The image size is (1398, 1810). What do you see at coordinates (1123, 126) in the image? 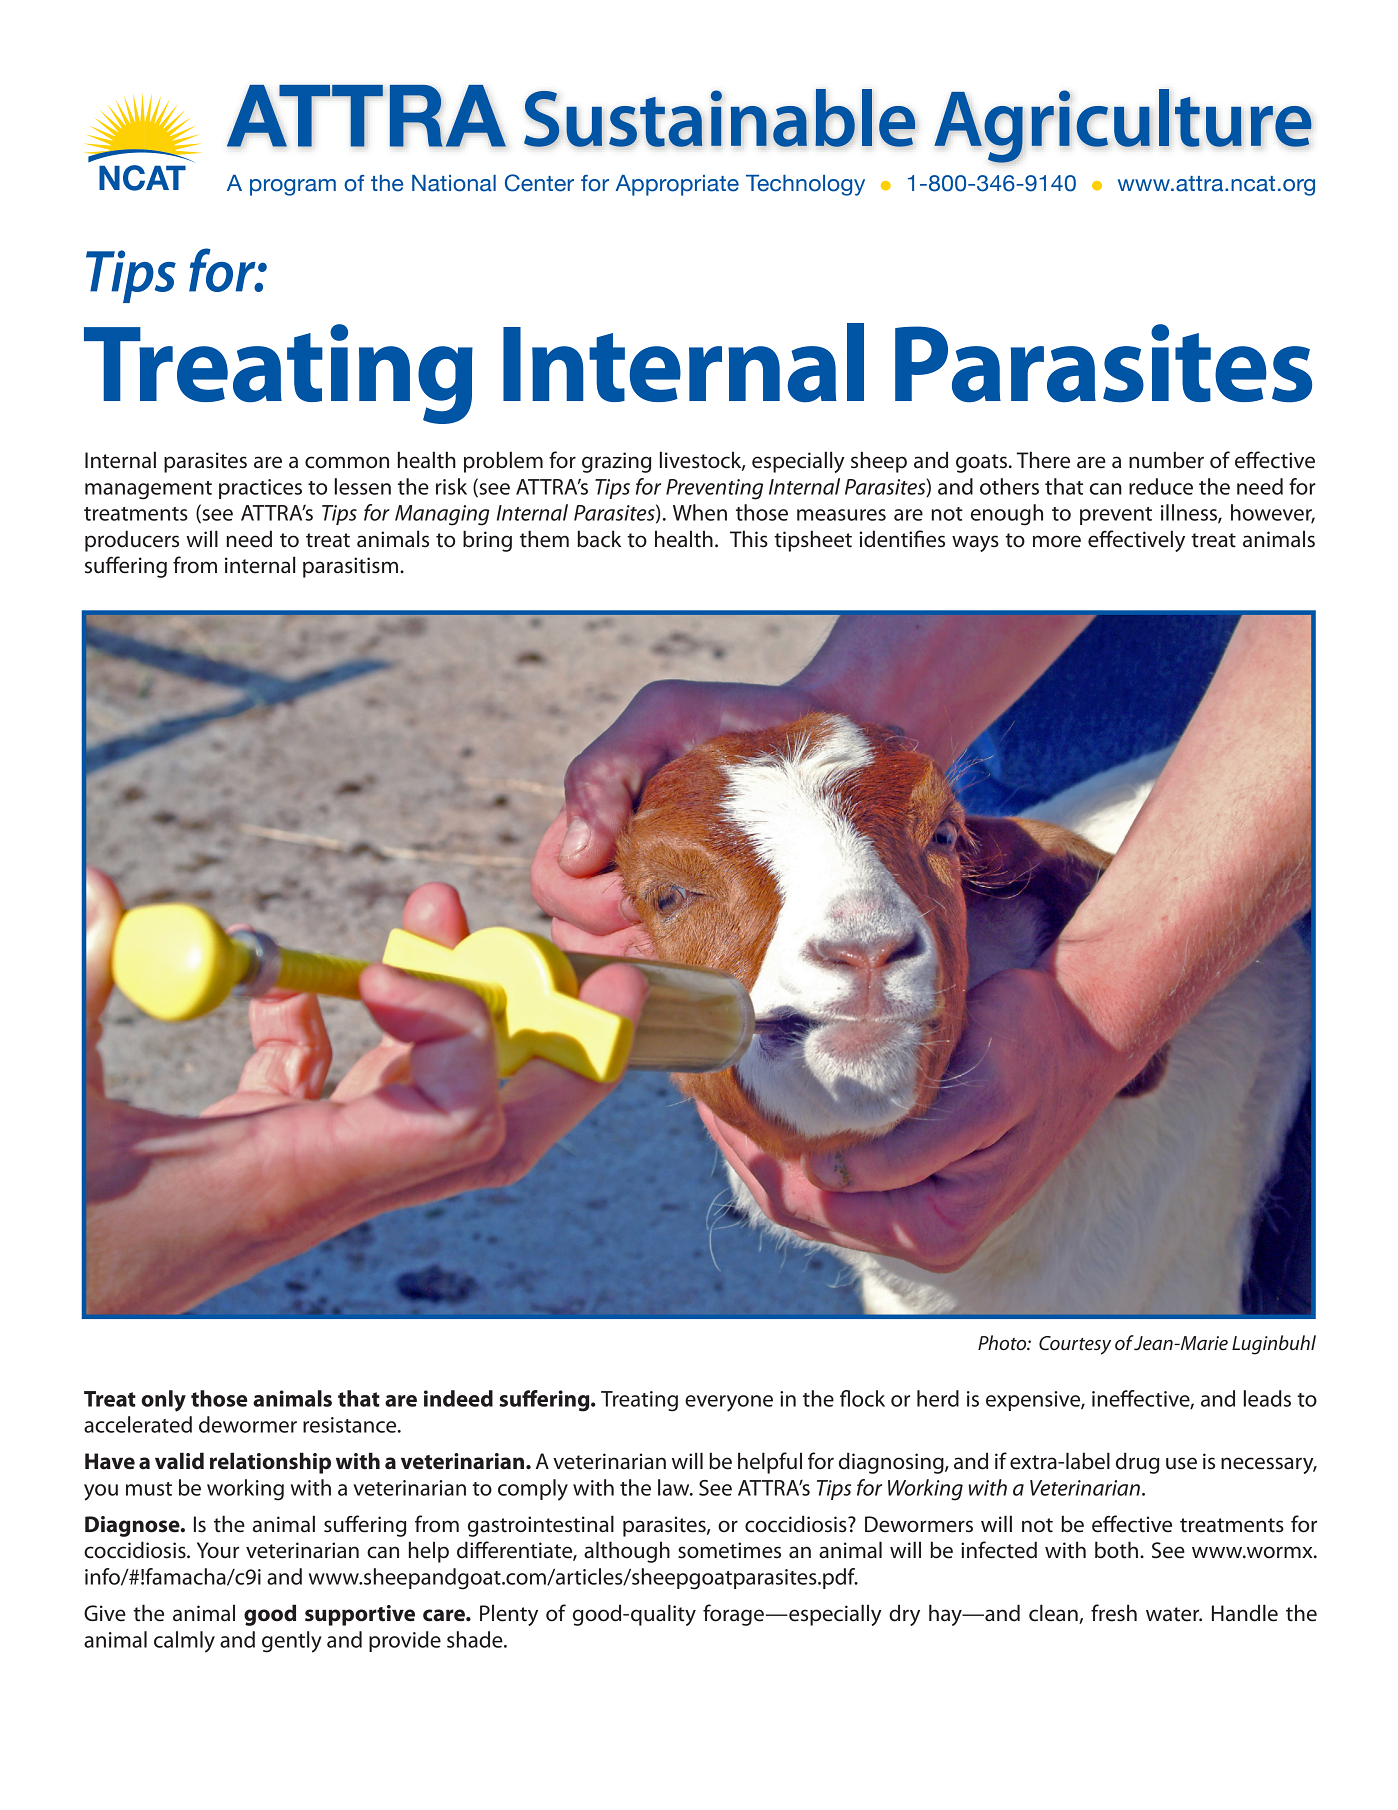
I see `Agriculture` at bounding box center [1123, 126].
